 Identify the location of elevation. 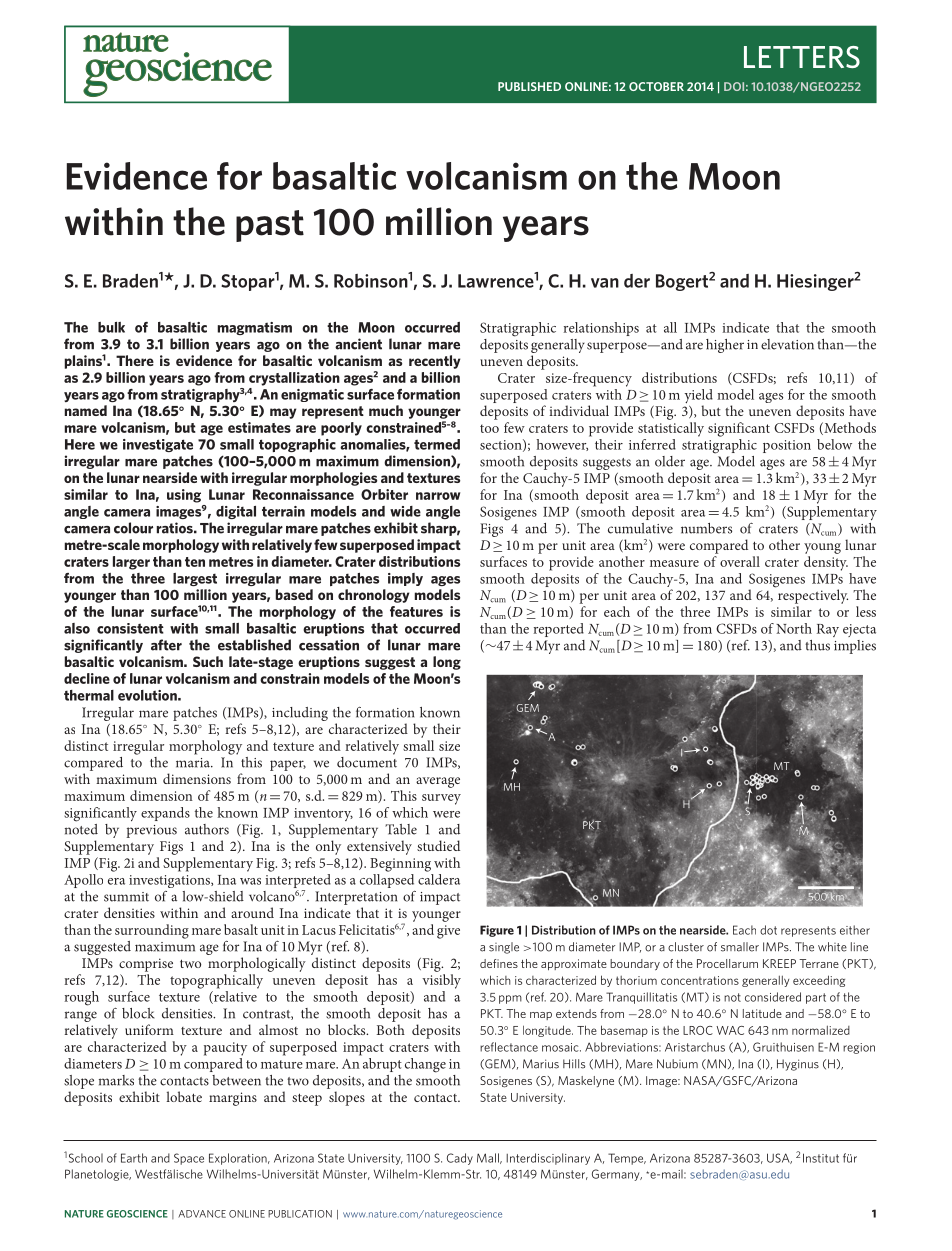
(787, 344).
